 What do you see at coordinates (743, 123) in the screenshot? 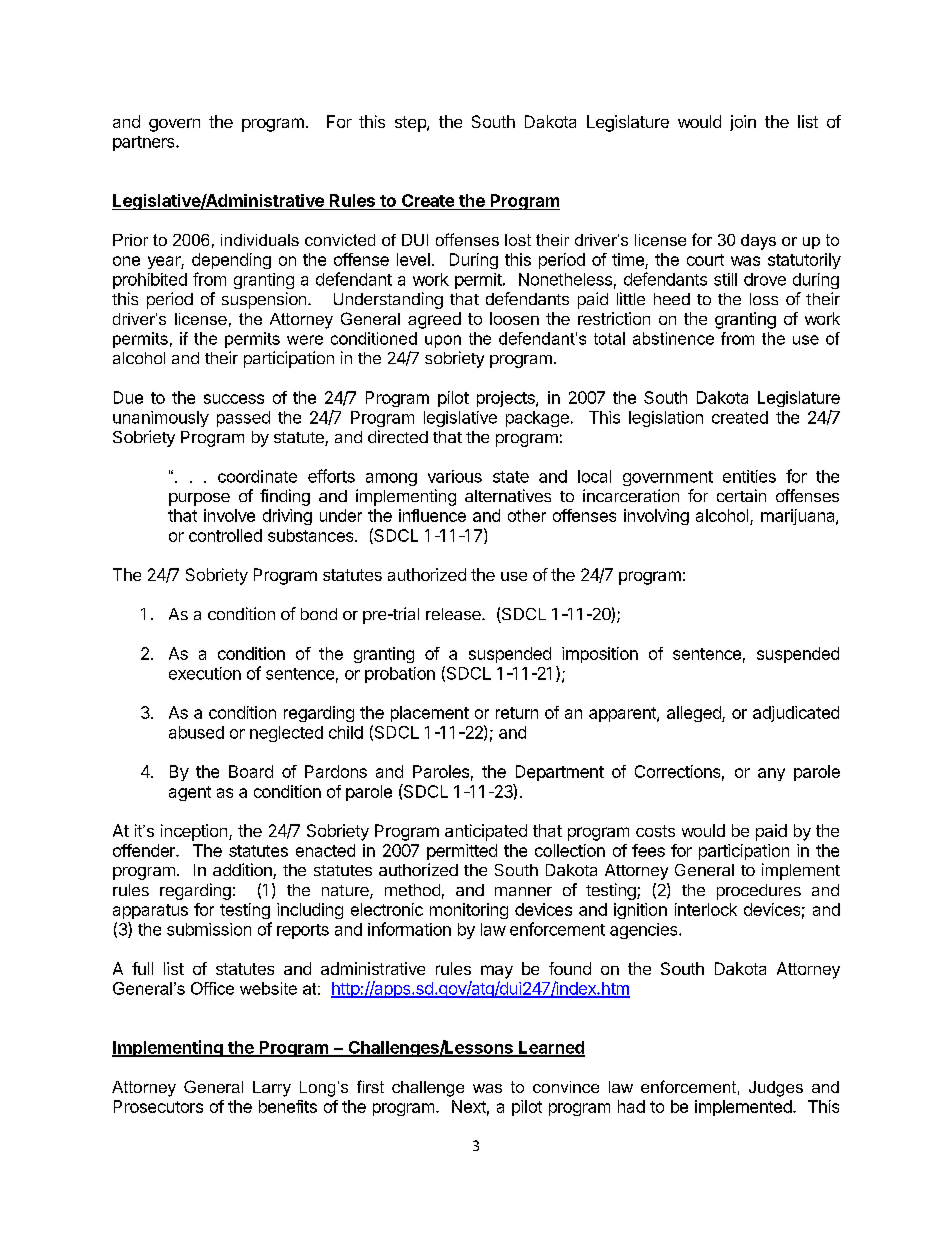
I see `join` at bounding box center [743, 123].
